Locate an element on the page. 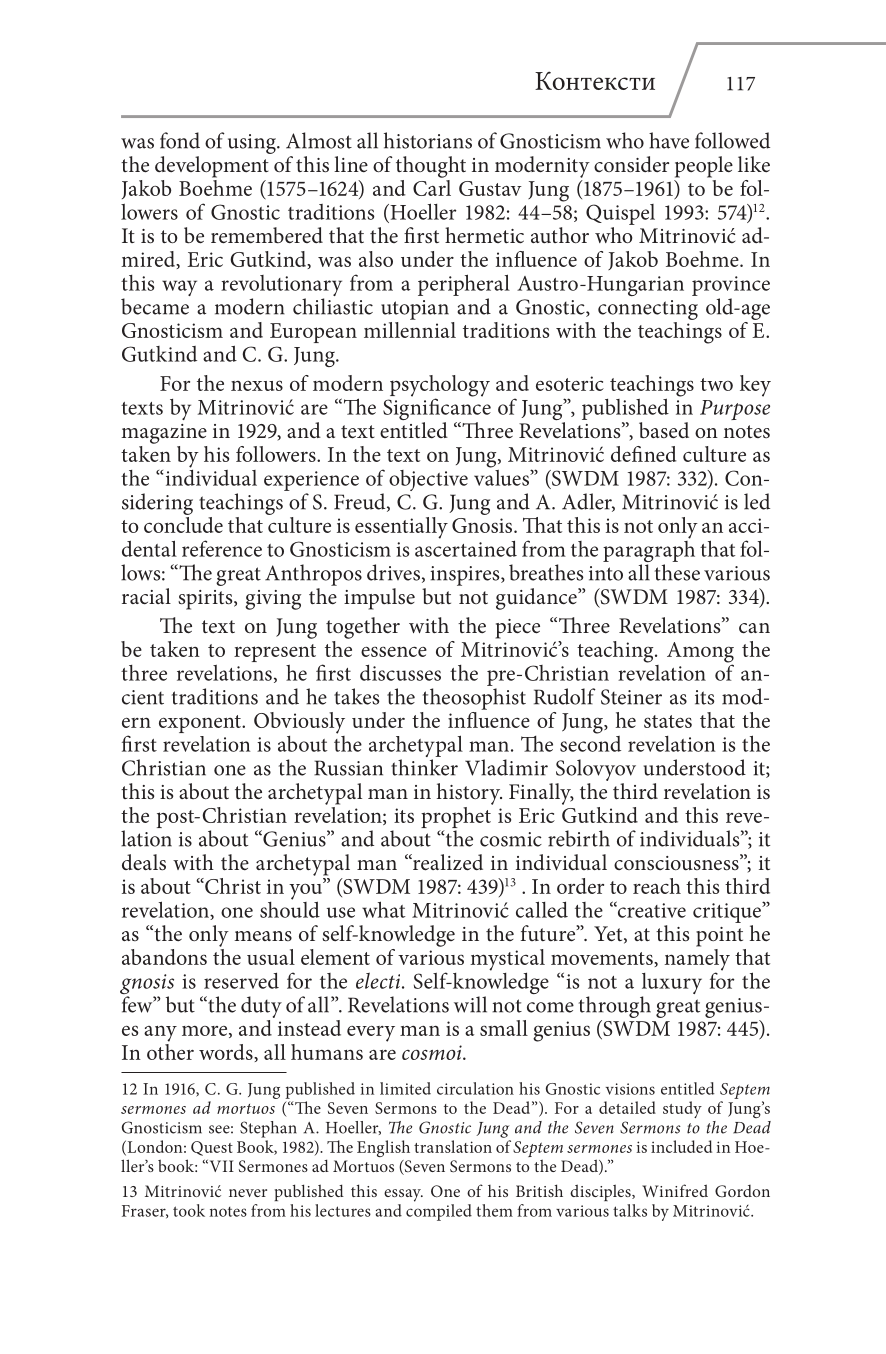 Image resolution: width=886 pixels, height=1354 pixels. deals is located at coordinates (144, 862).
